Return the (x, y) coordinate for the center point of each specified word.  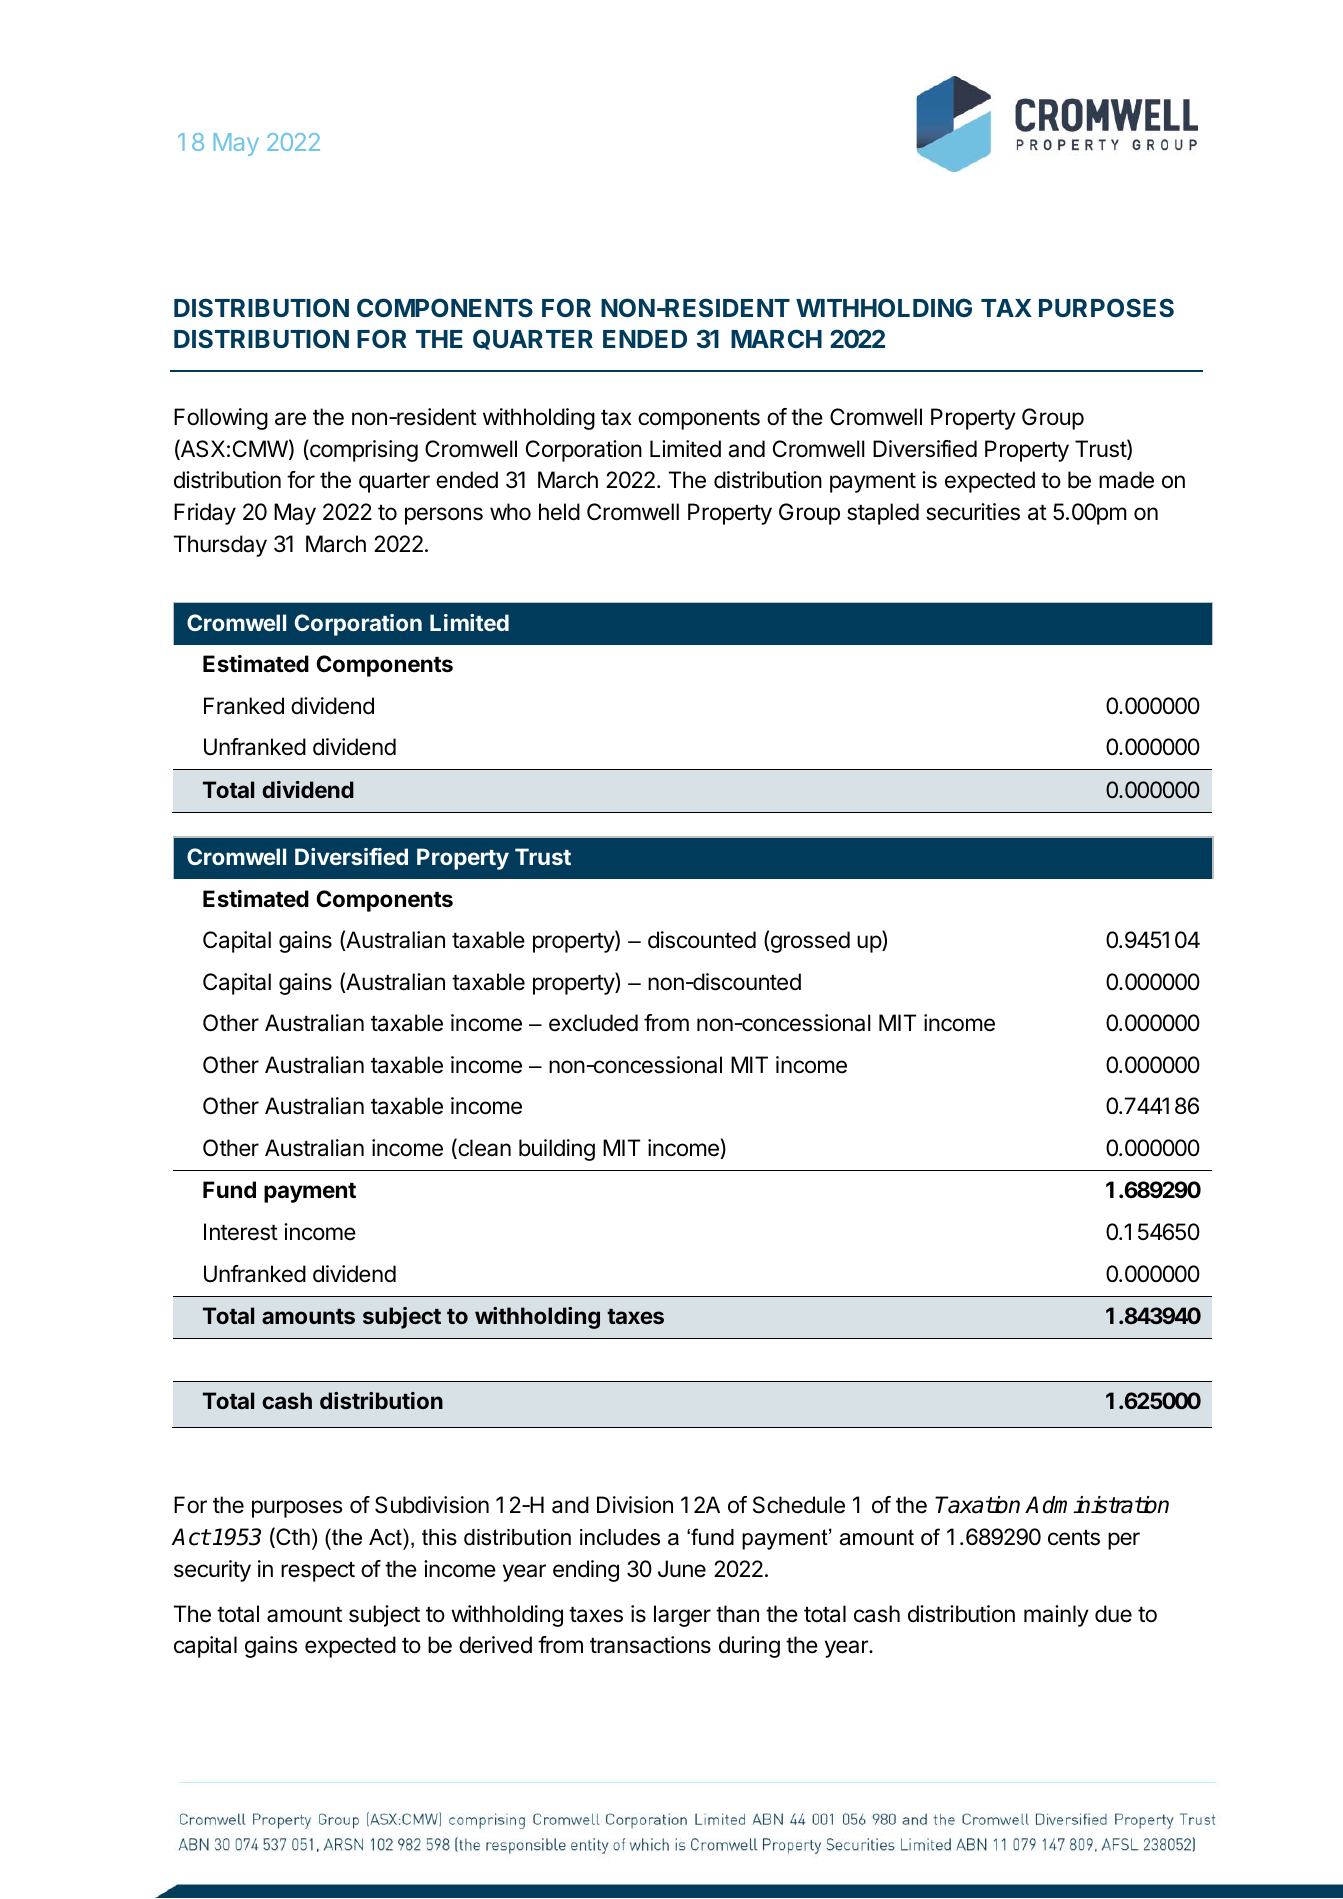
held (559, 512)
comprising (363, 450)
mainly (1056, 1616)
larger (682, 1616)
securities (973, 512)
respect (318, 1572)
